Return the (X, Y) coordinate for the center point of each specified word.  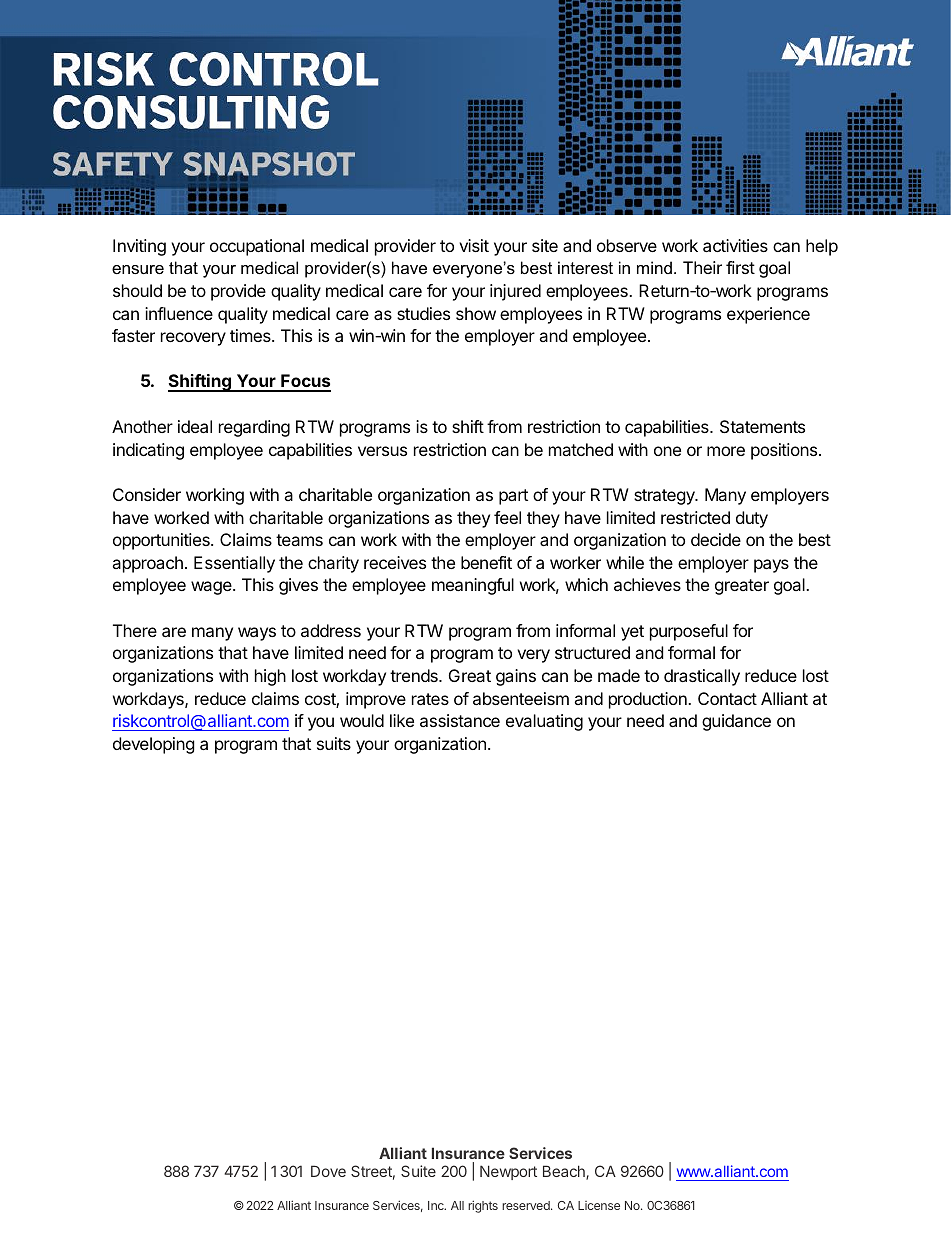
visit (474, 245)
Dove (328, 1171)
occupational (257, 247)
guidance (736, 722)
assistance (460, 720)
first (740, 267)
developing (154, 745)
